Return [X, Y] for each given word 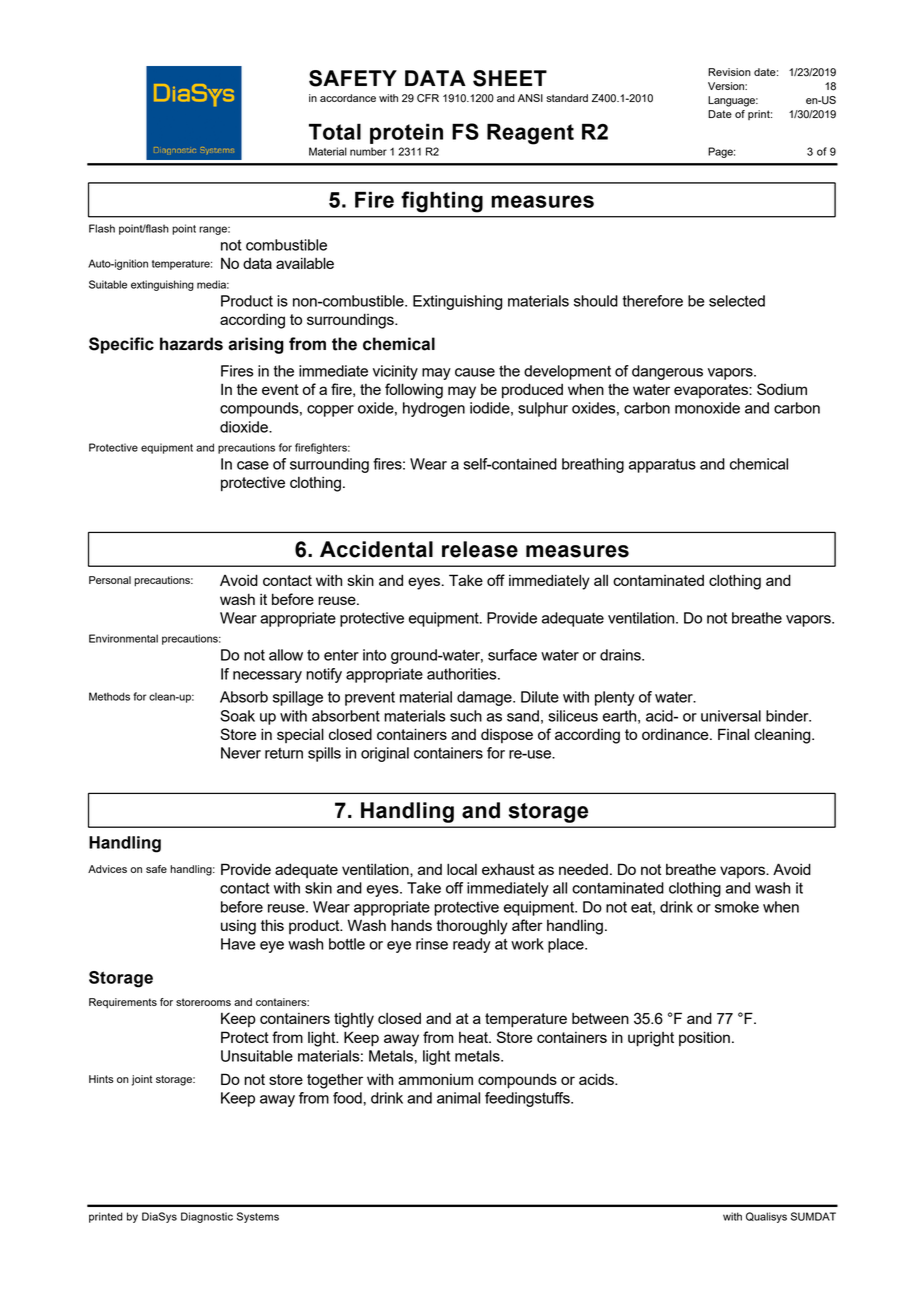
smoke [737, 907]
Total [335, 131]
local [462, 869]
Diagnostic [207, 1217]
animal [458, 1098]
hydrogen [434, 409]
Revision [729, 72]
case [253, 465]
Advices [107, 869]
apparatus [662, 466]
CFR [428, 98]
